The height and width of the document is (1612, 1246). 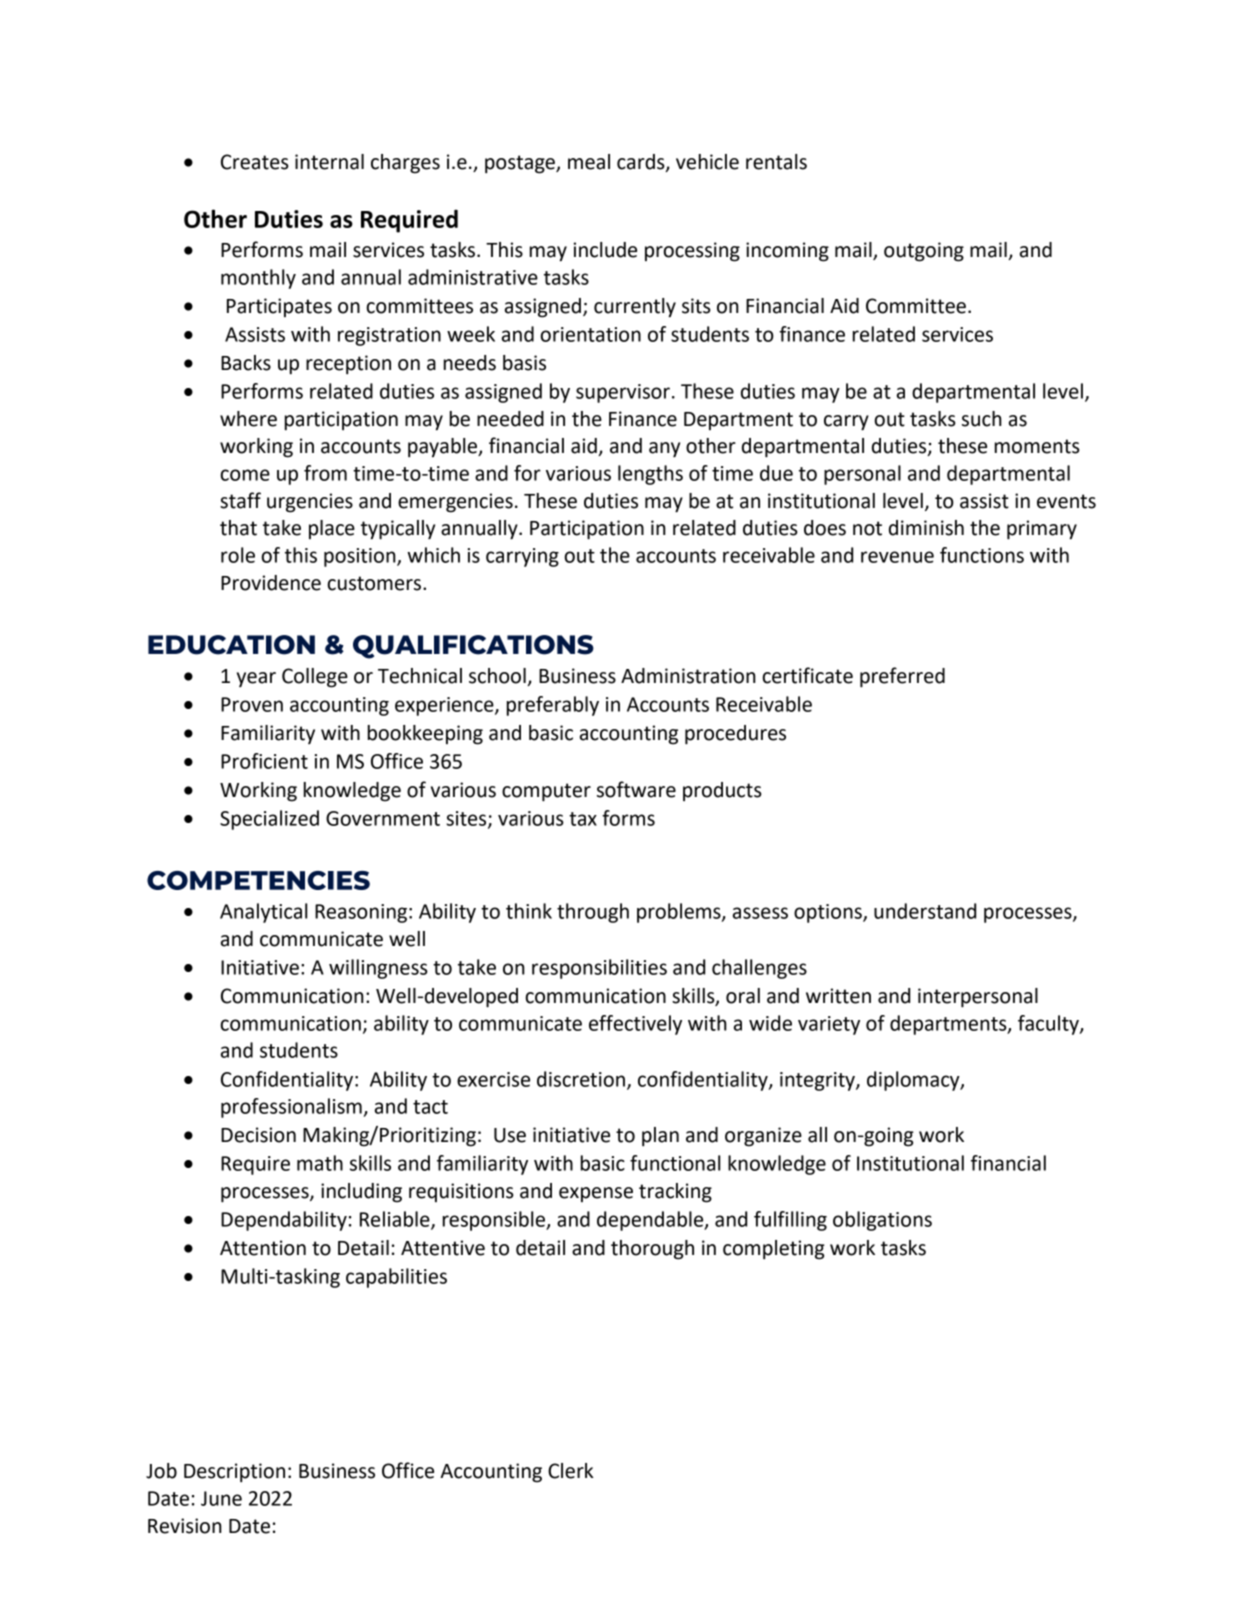 What do you see at coordinates (255, 162) in the document?
I see `Creates` at bounding box center [255, 162].
